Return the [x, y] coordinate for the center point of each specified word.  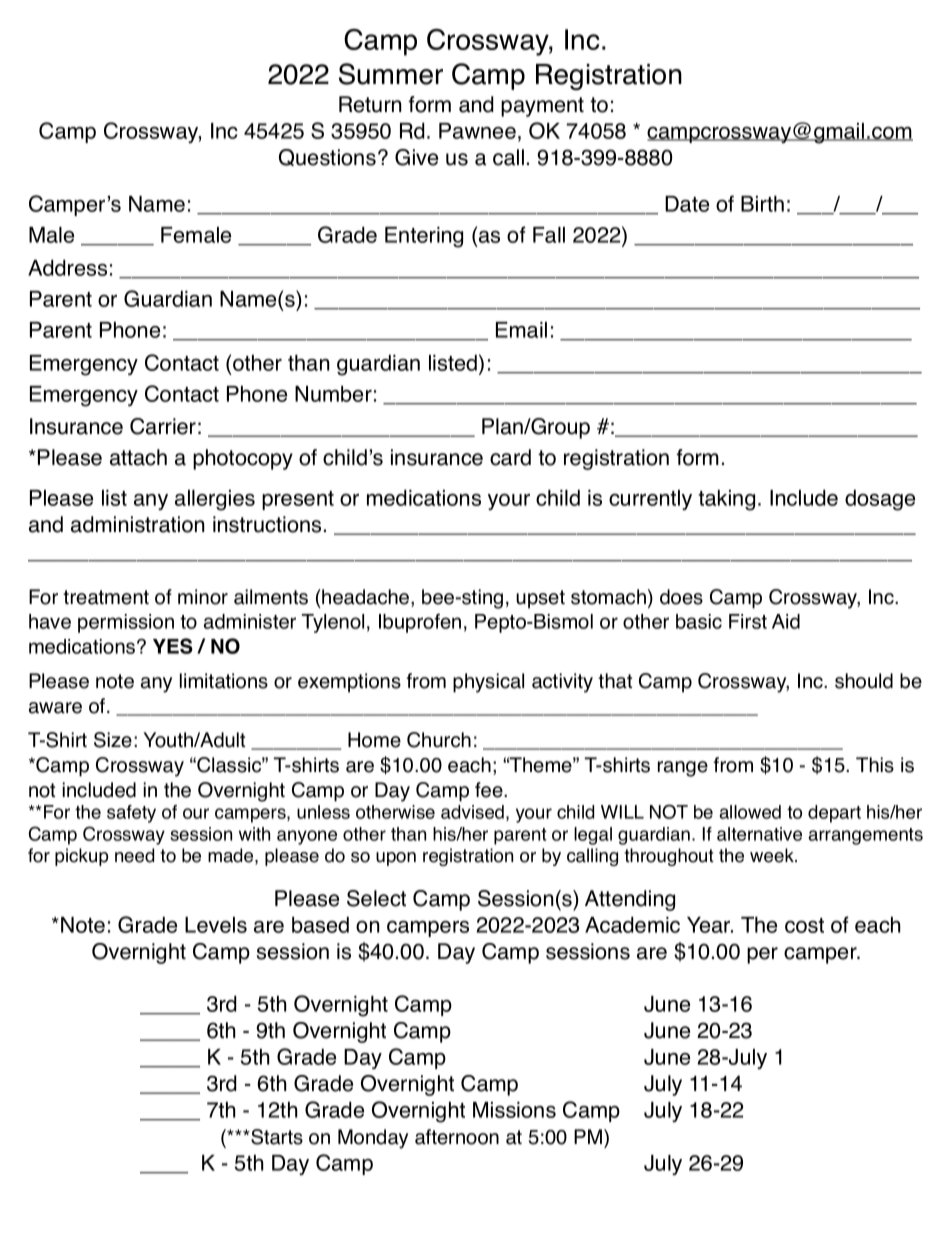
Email [521, 330]
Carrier [163, 426]
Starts [276, 1137]
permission [126, 623]
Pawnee [477, 131]
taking [726, 500]
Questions [327, 157]
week [773, 855]
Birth [762, 204]
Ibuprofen [420, 623]
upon [396, 859]
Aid [786, 621]
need [134, 855]
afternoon [457, 1137]
